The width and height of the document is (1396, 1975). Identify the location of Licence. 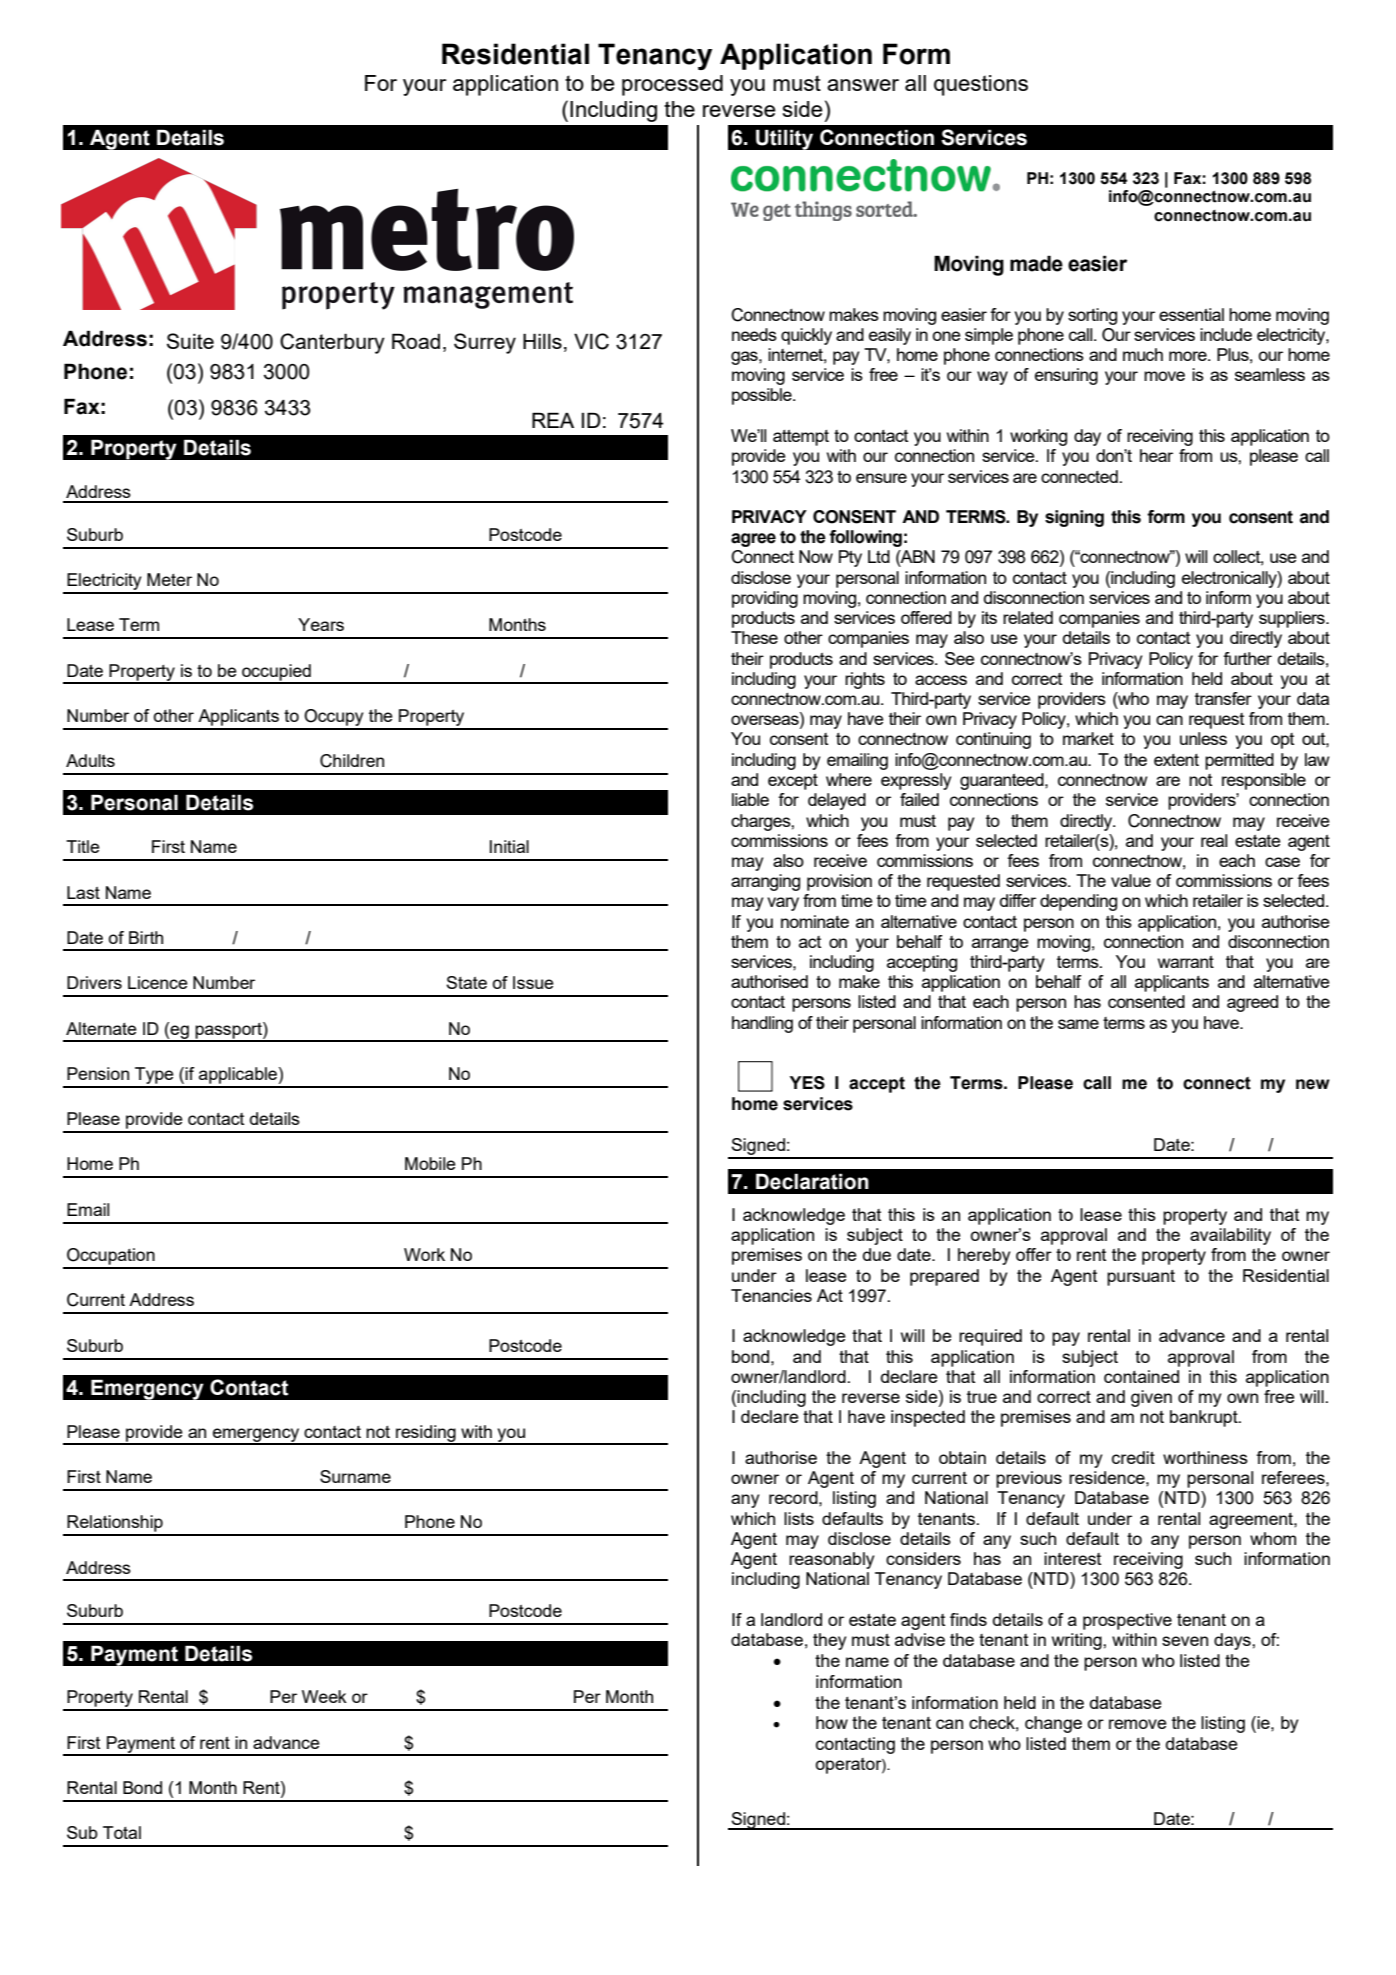
(158, 982).
